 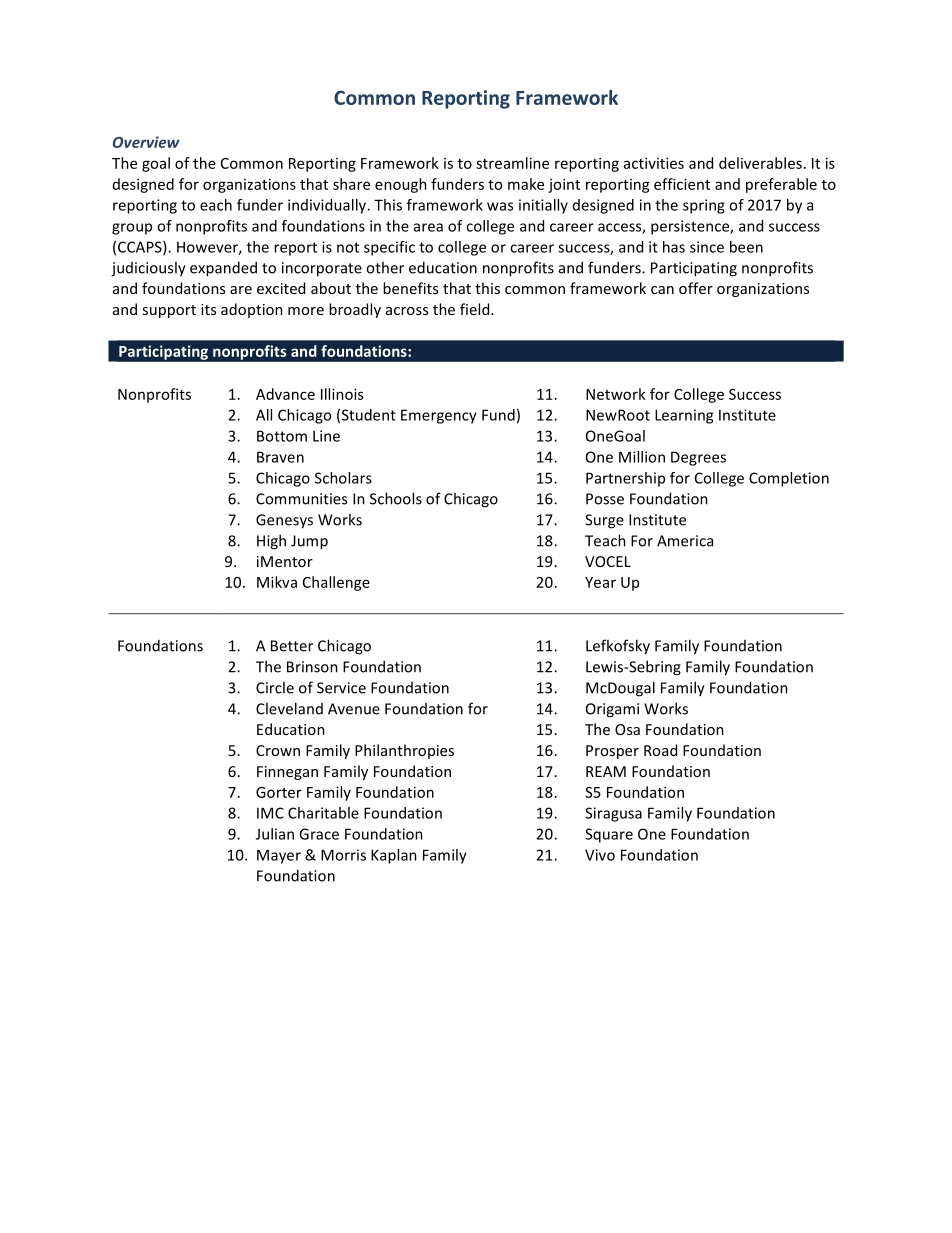 What do you see at coordinates (336, 583) in the screenshot?
I see `Challenge` at bounding box center [336, 583].
